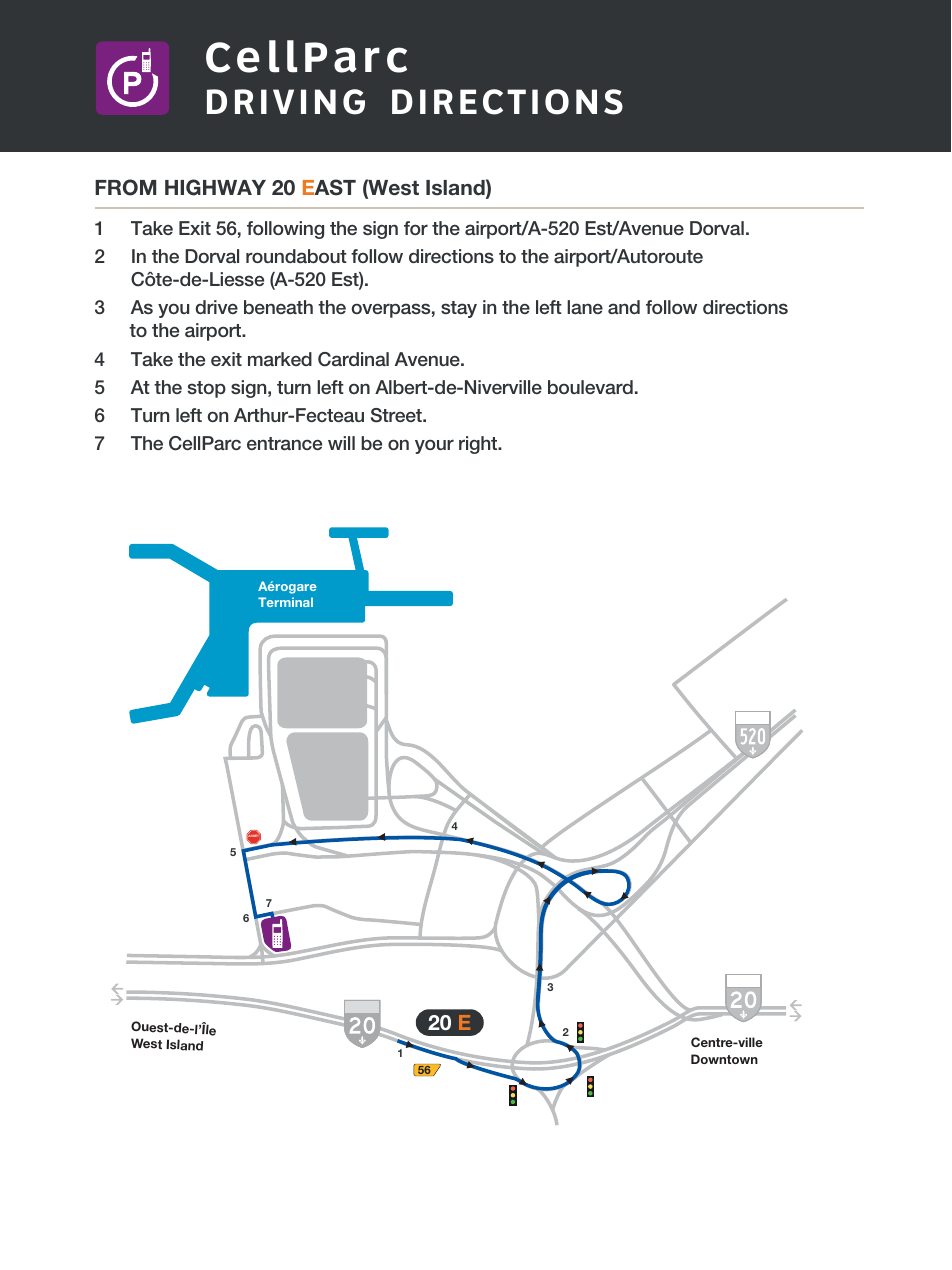 The height and width of the image is (1270, 952). I want to click on will, so click(341, 443).
